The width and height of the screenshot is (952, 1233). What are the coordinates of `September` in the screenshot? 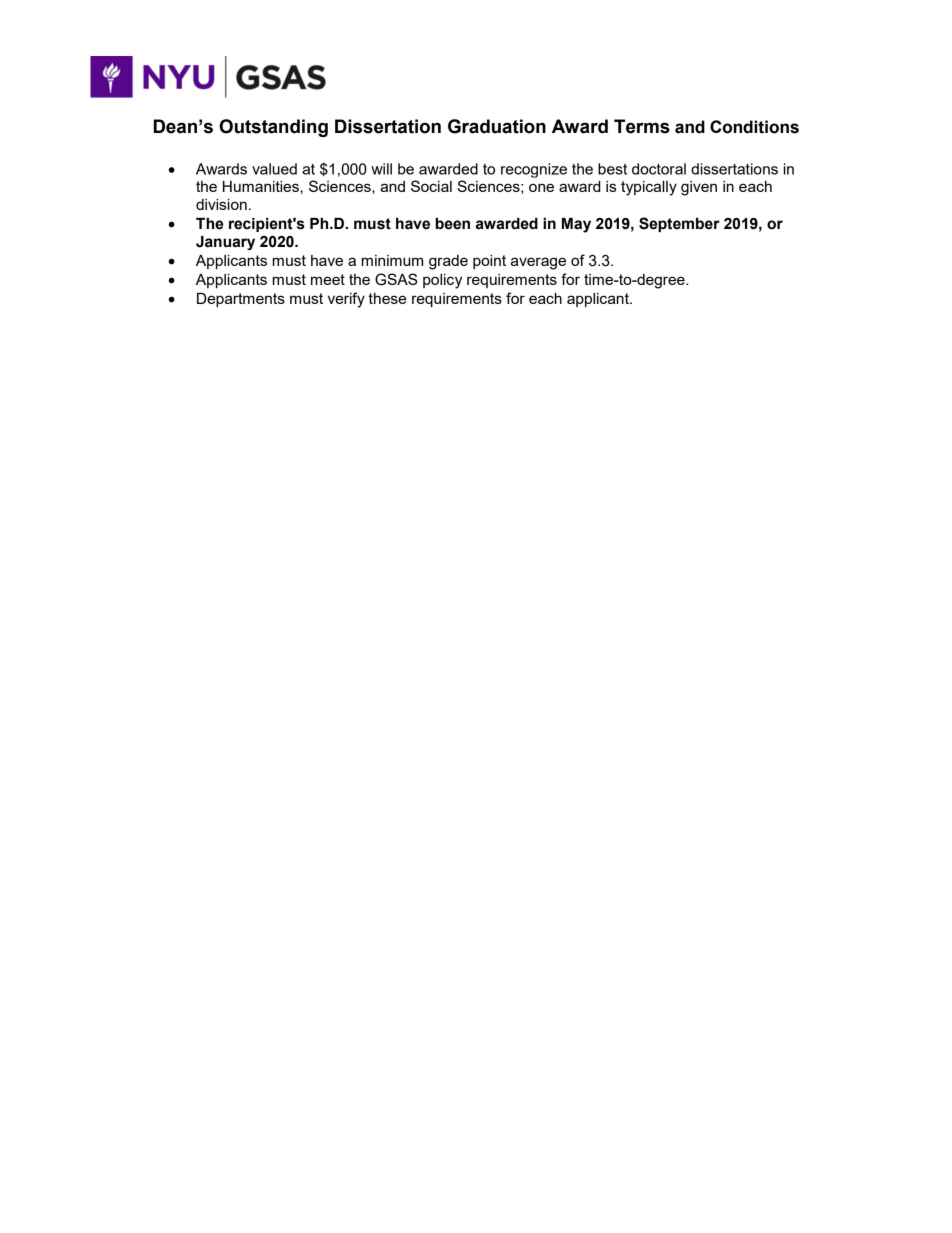 It's located at (679, 224).
